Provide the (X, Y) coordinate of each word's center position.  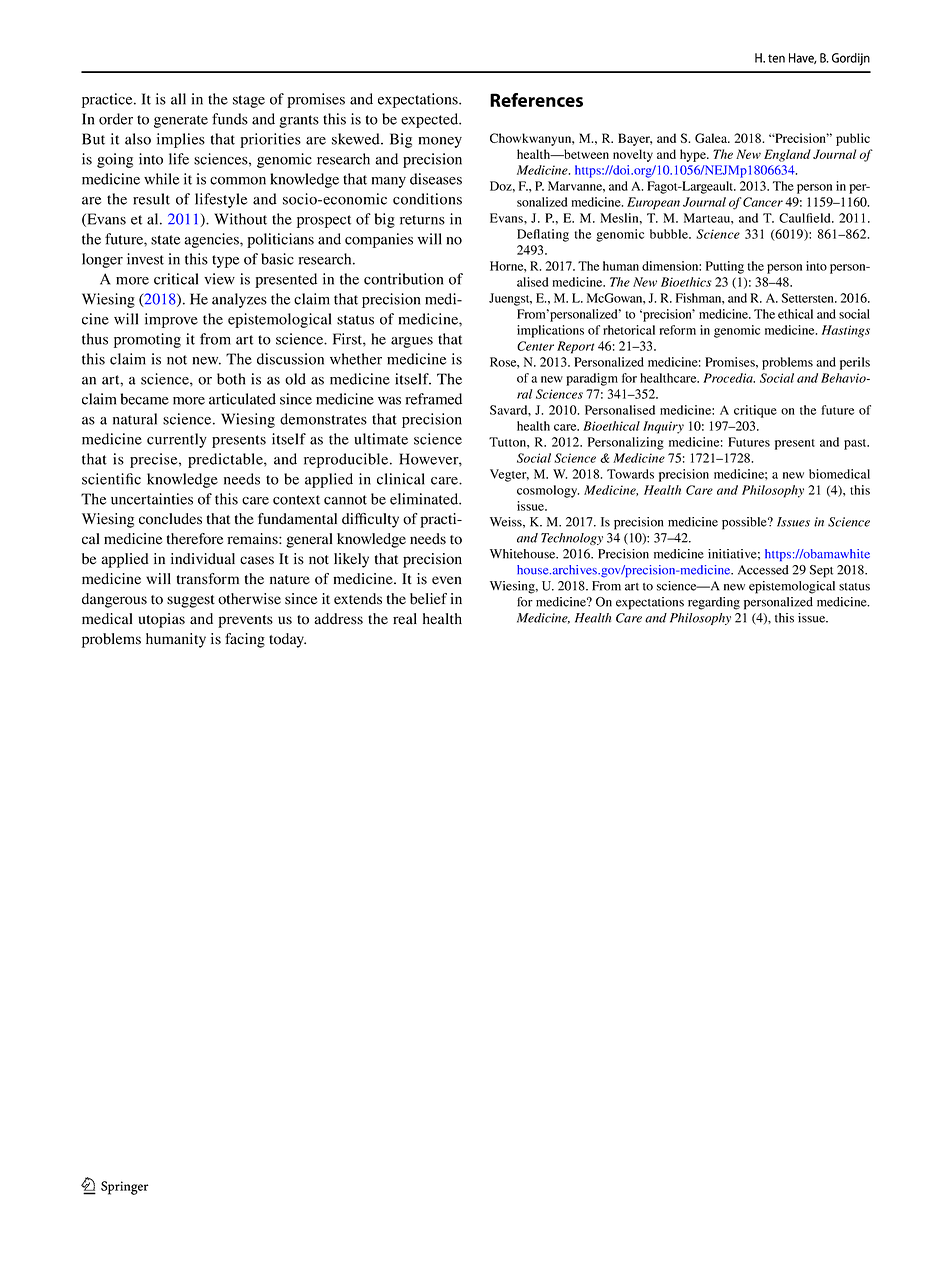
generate (181, 121)
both (231, 379)
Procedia (729, 378)
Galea (712, 138)
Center (535, 346)
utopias (162, 620)
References (536, 100)
